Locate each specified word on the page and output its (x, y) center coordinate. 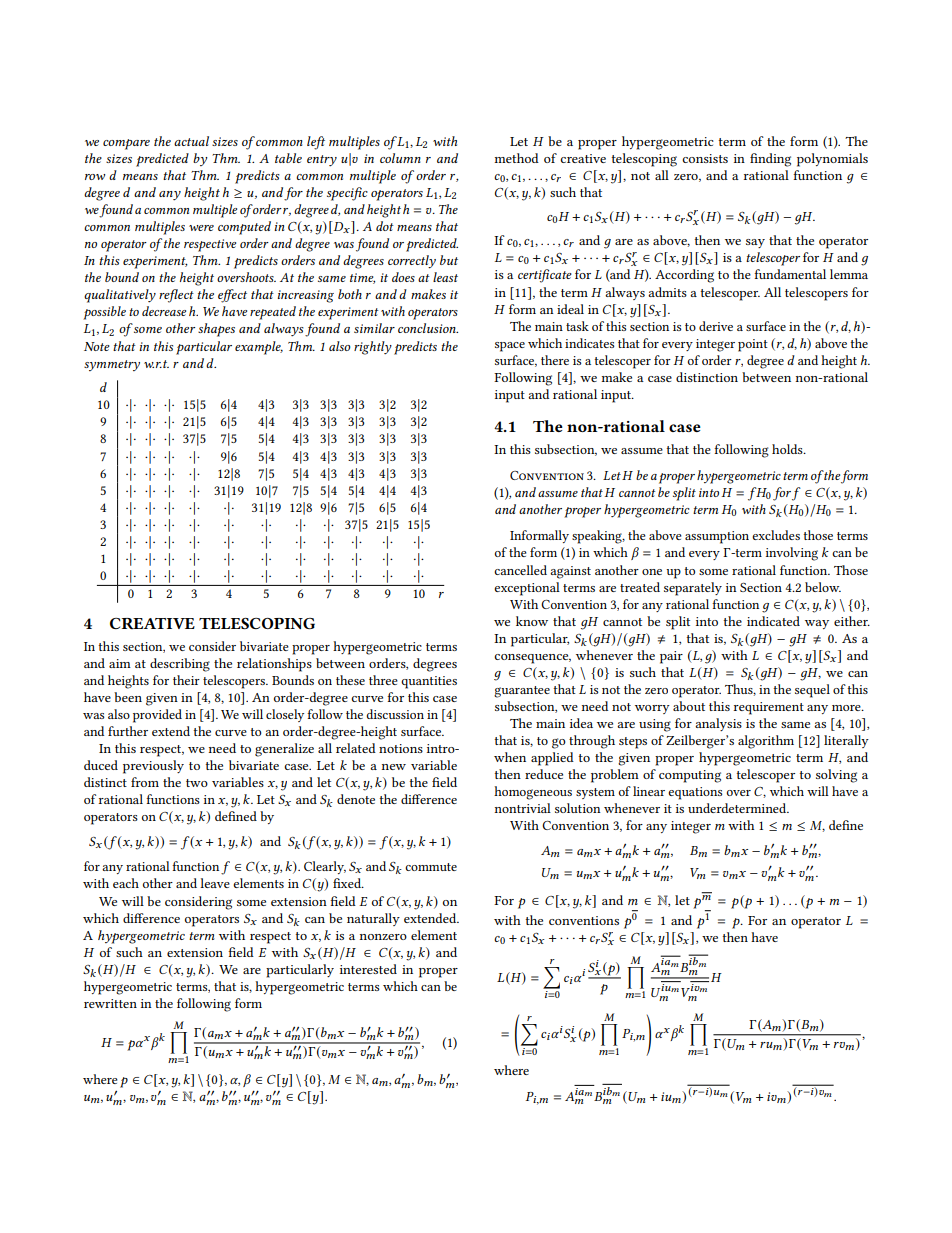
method (517, 158)
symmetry (112, 365)
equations (695, 793)
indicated (773, 621)
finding (770, 160)
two (197, 783)
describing (180, 665)
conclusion (428, 328)
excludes (776, 535)
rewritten (110, 1003)
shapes (216, 330)
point (753, 345)
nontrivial (523, 808)
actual (191, 141)
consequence (532, 659)
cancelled (520, 570)
